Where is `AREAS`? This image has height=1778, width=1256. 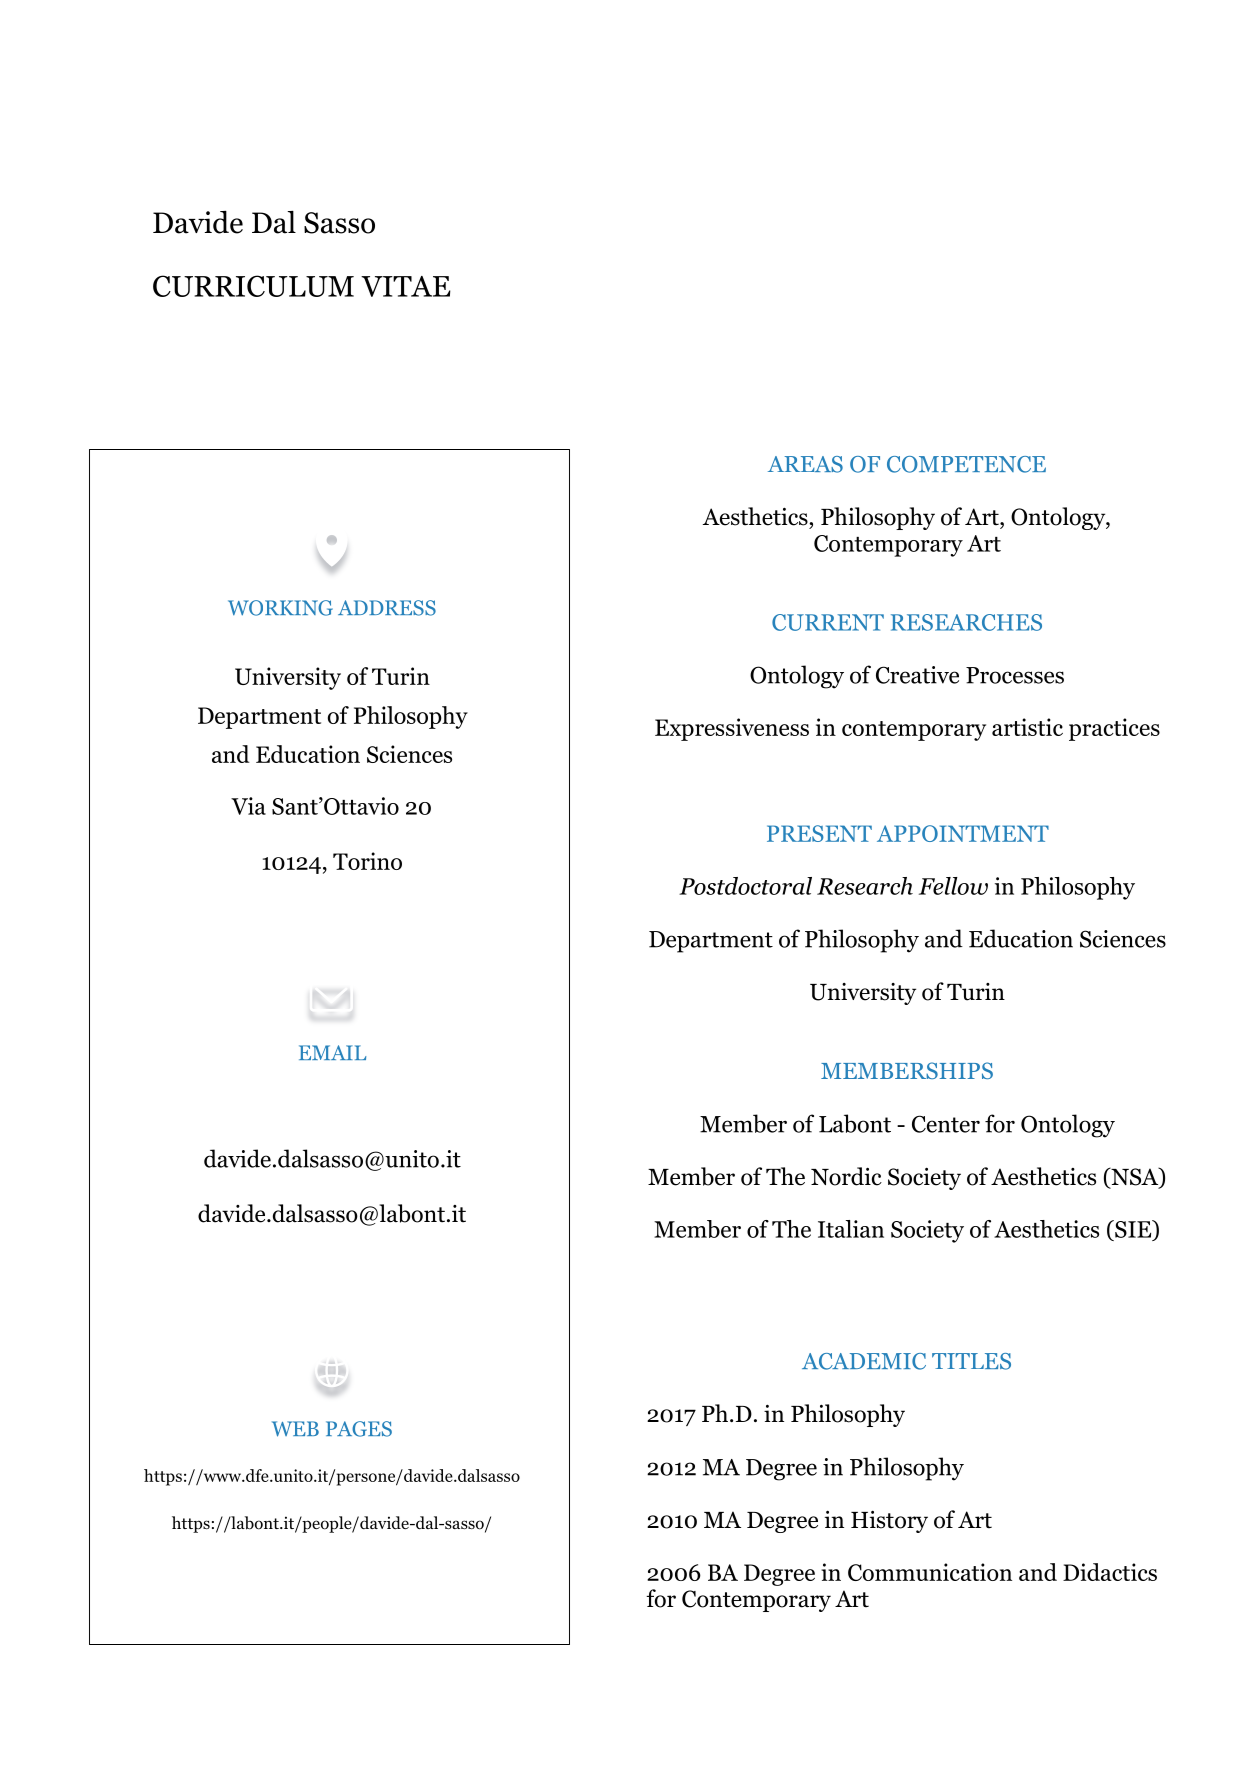
AREAS is located at coordinates (805, 464).
